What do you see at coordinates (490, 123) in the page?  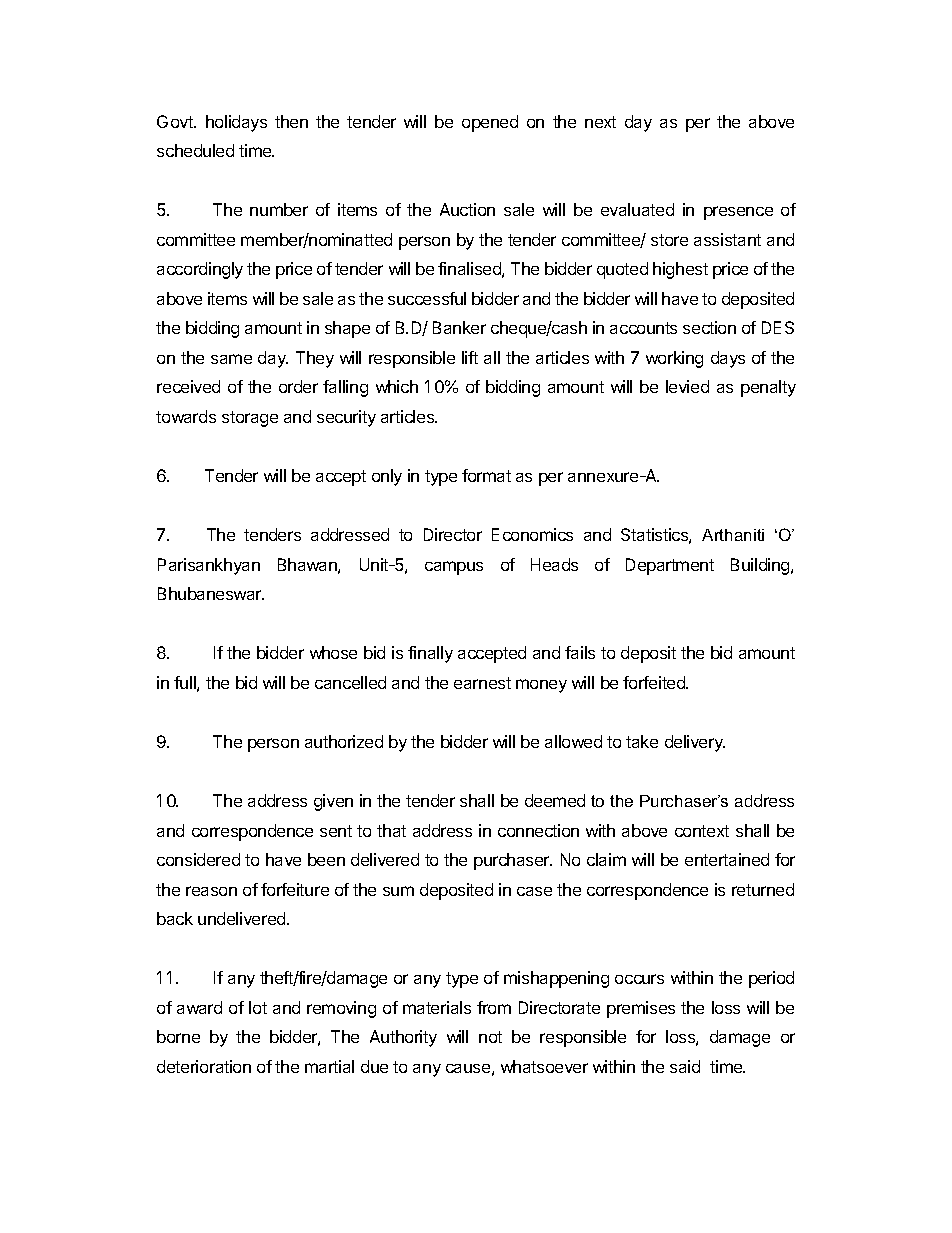 I see `opened` at bounding box center [490, 123].
